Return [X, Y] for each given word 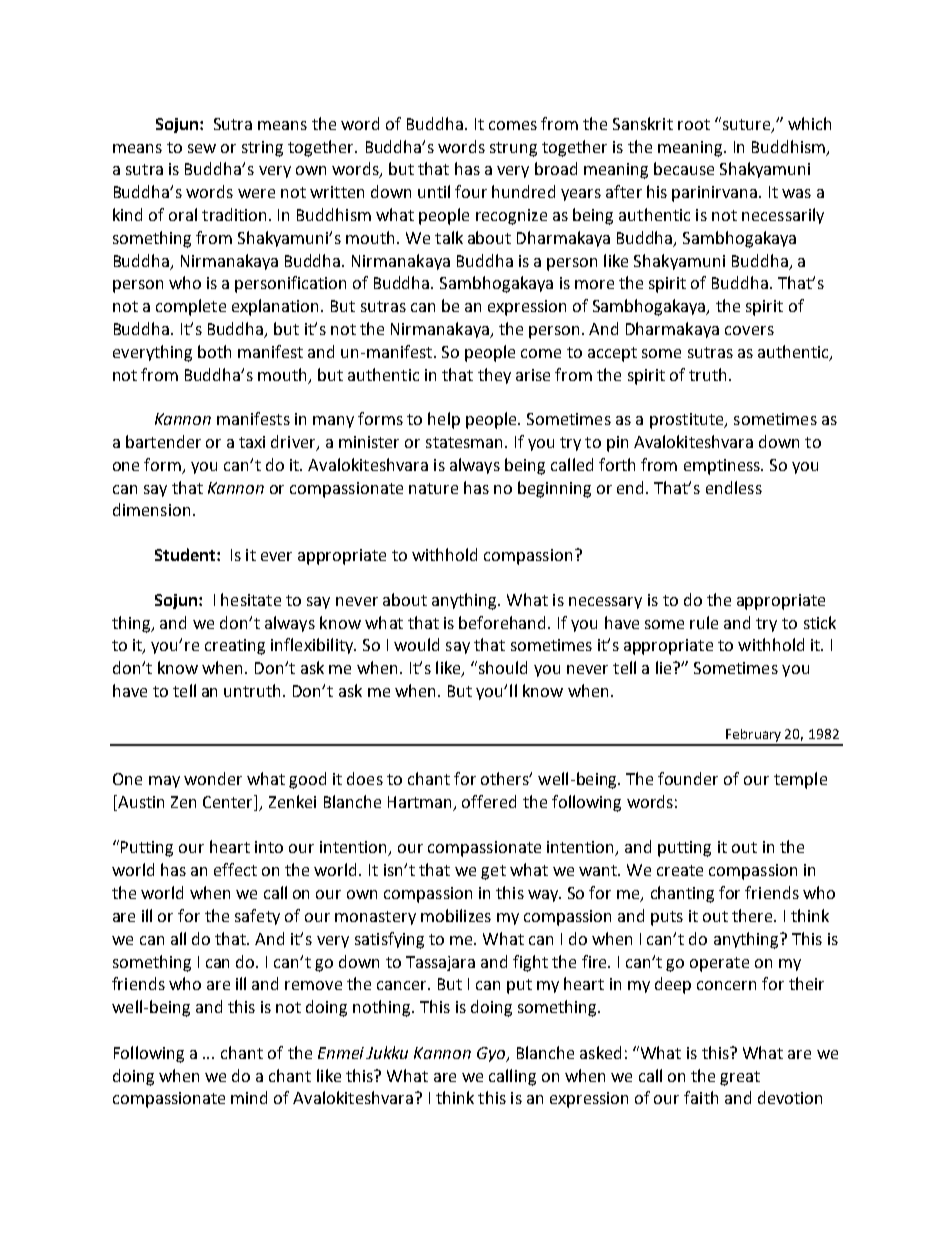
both [214, 351]
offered [489, 801]
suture [746, 124]
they [494, 376]
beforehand [504, 622]
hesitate [251, 599]
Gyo [492, 1054]
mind [249, 1097]
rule [704, 622]
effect [235, 869]
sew [202, 148]
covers [749, 330]
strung [513, 149]
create [680, 870]
